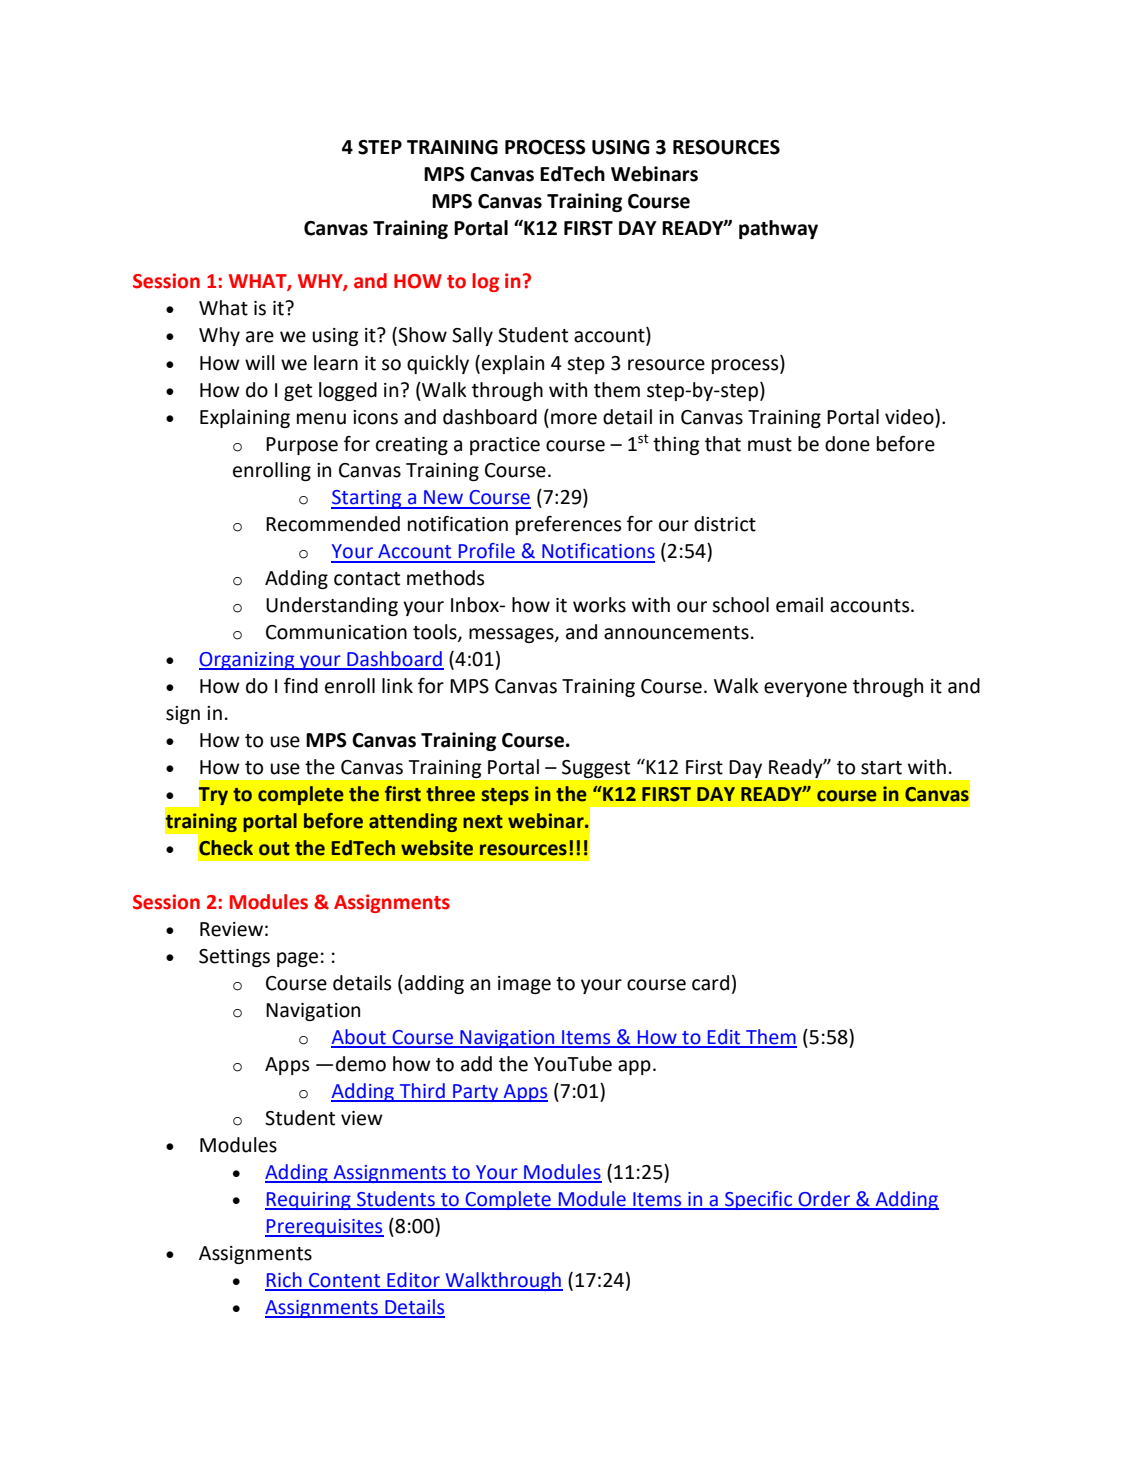 The image size is (1127, 1459). I want to click on Suggest, so click(596, 769).
